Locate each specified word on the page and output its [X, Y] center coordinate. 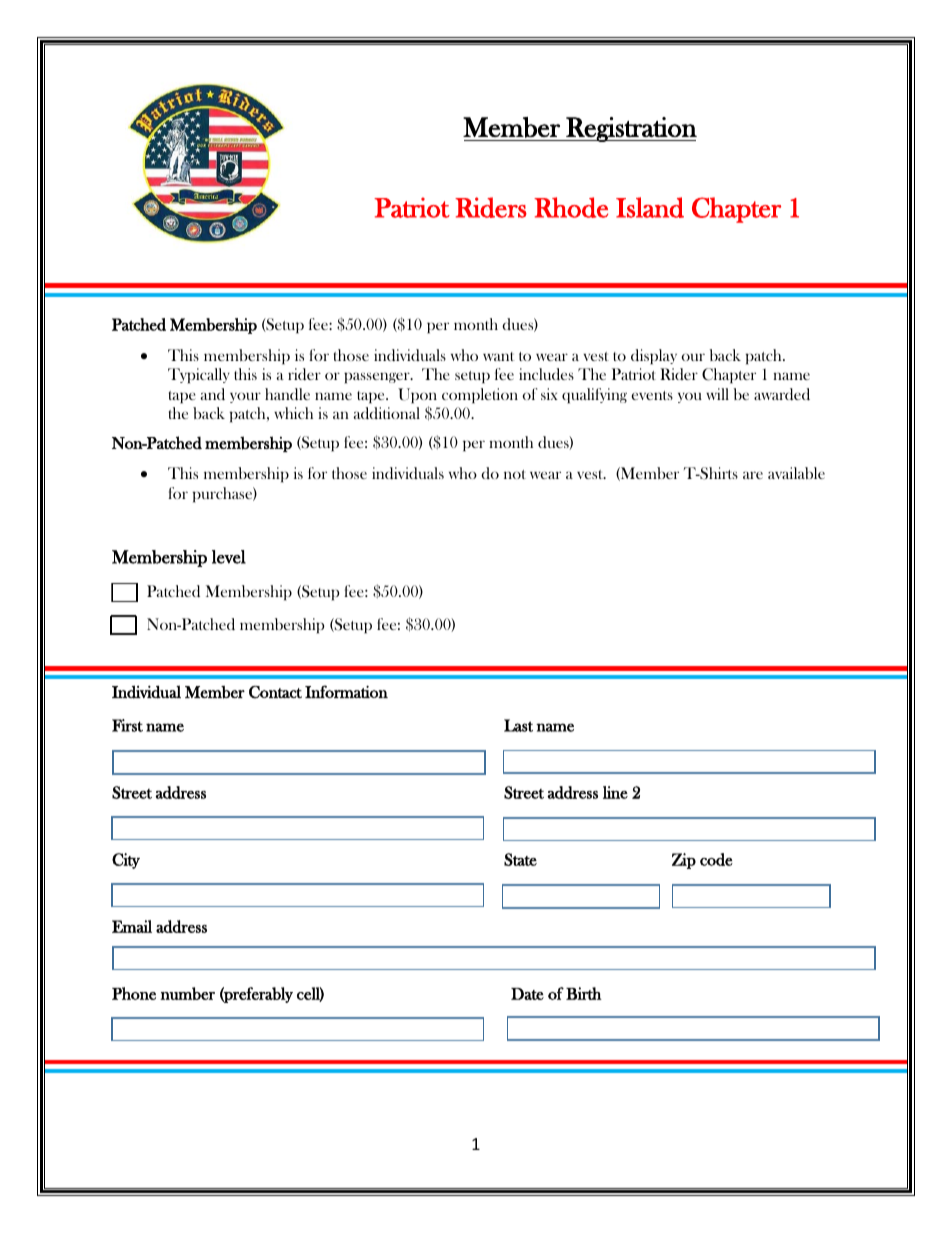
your [245, 397]
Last [518, 725]
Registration [630, 129]
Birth [584, 993]
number [187, 993]
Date [527, 994]
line [615, 792]
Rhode [571, 207]
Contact [275, 692]
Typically [199, 376]
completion [480, 396]
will [717, 394]
